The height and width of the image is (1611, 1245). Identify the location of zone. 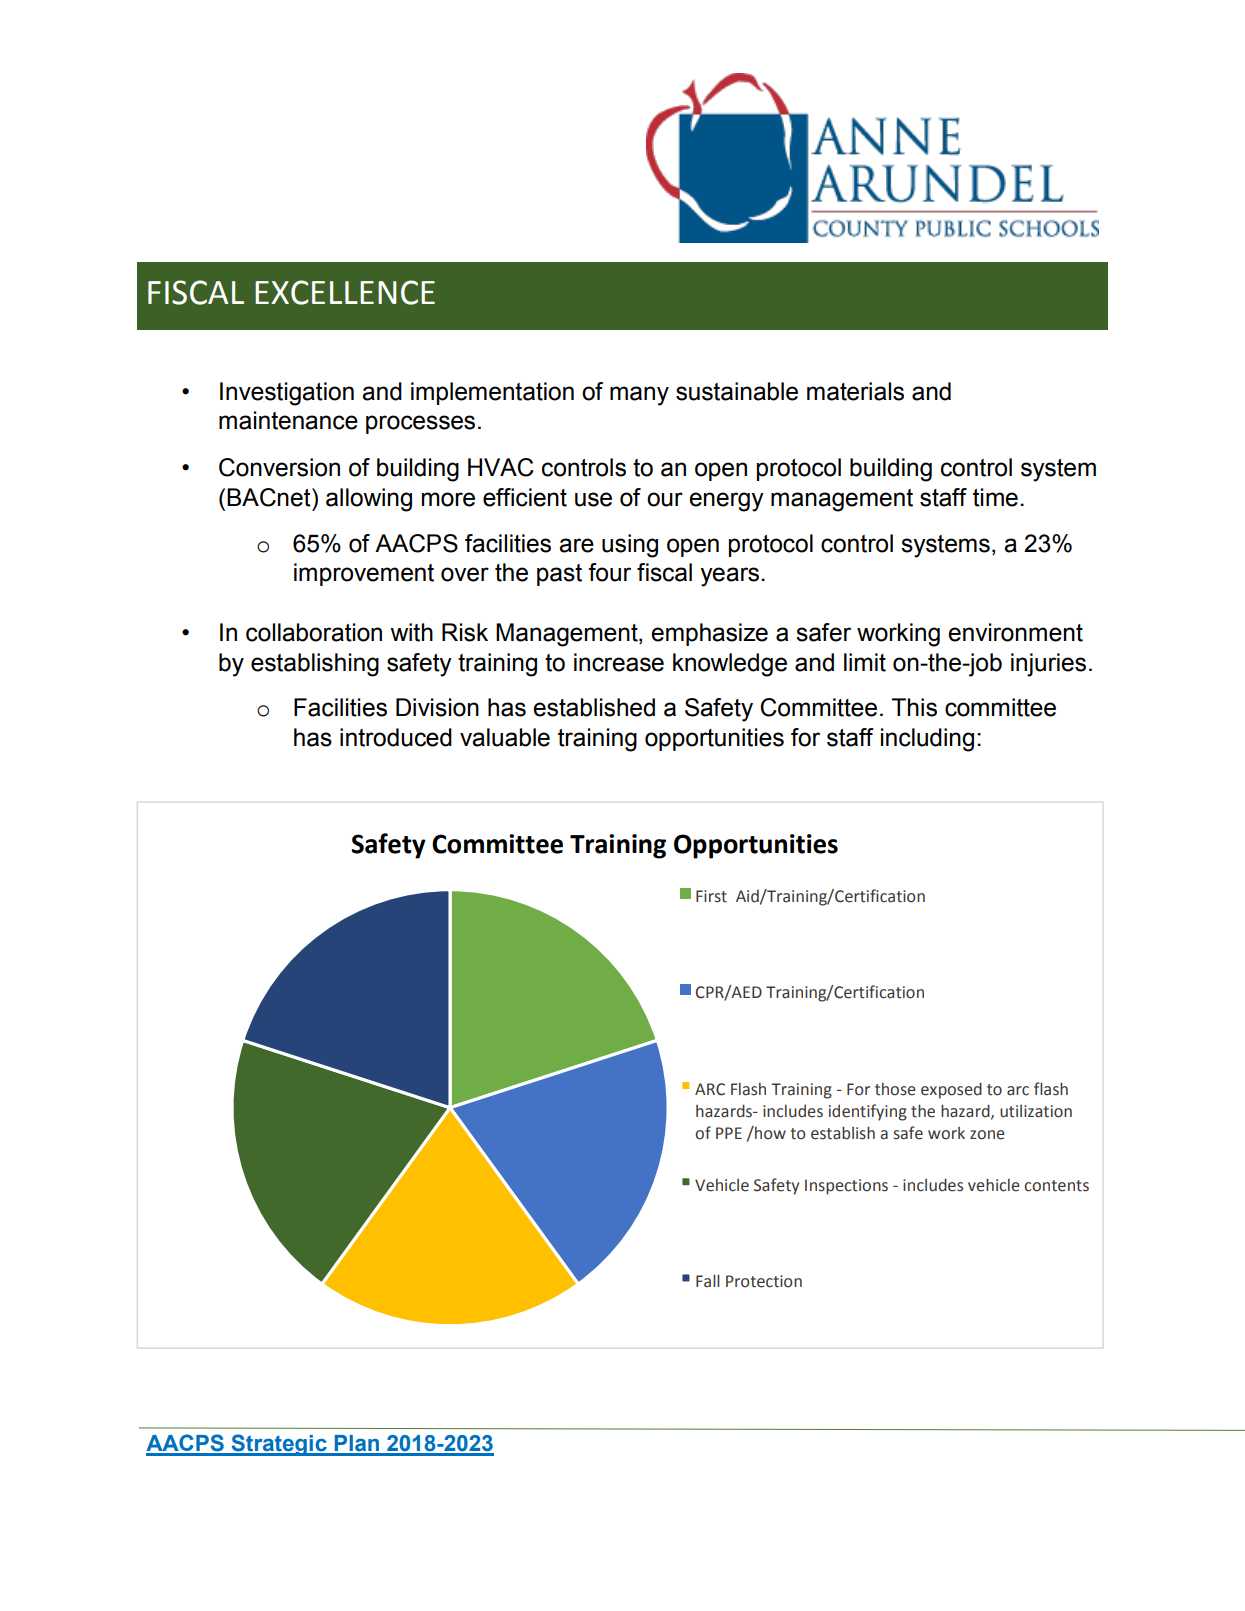
(987, 1135).
